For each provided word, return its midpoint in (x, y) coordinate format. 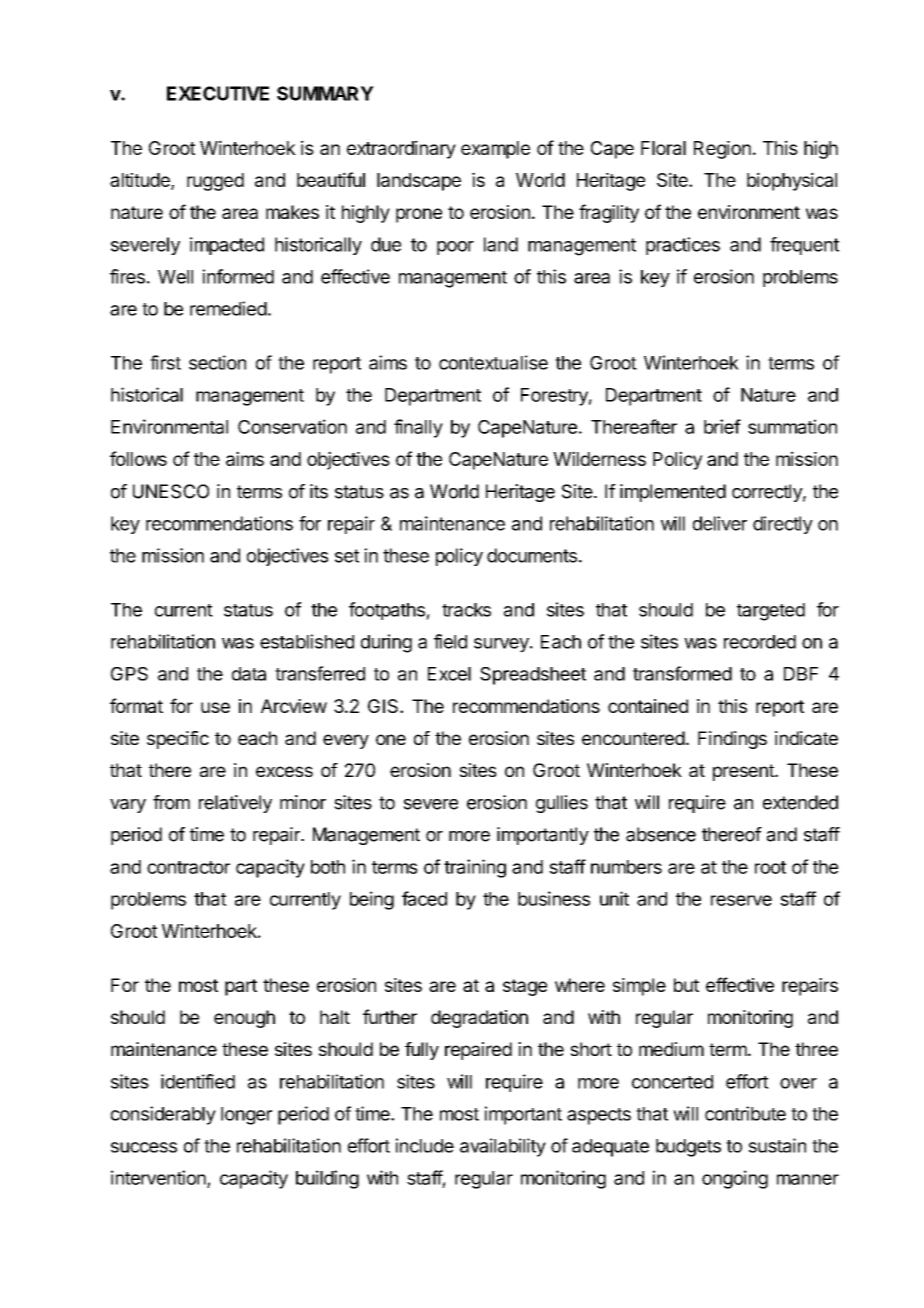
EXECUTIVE (218, 93)
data (249, 674)
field (450, 641)
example (495, 150)
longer (246, 1116)
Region (722, 150)
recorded (760, 642)
